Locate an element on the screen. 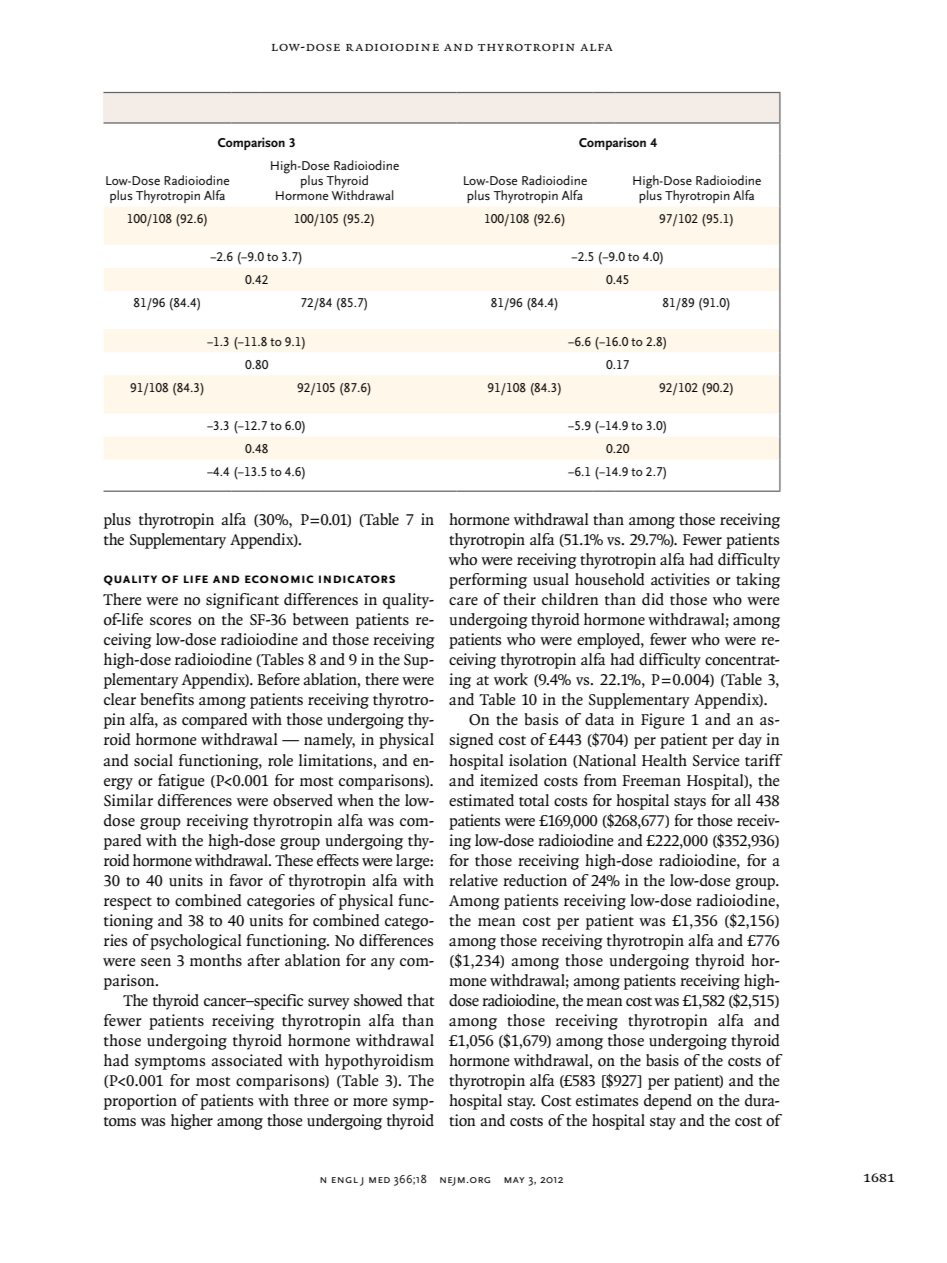 Image resolution: width=947 pixels, height=1263 pixels. depend is located at coordinates (668, 1102).
